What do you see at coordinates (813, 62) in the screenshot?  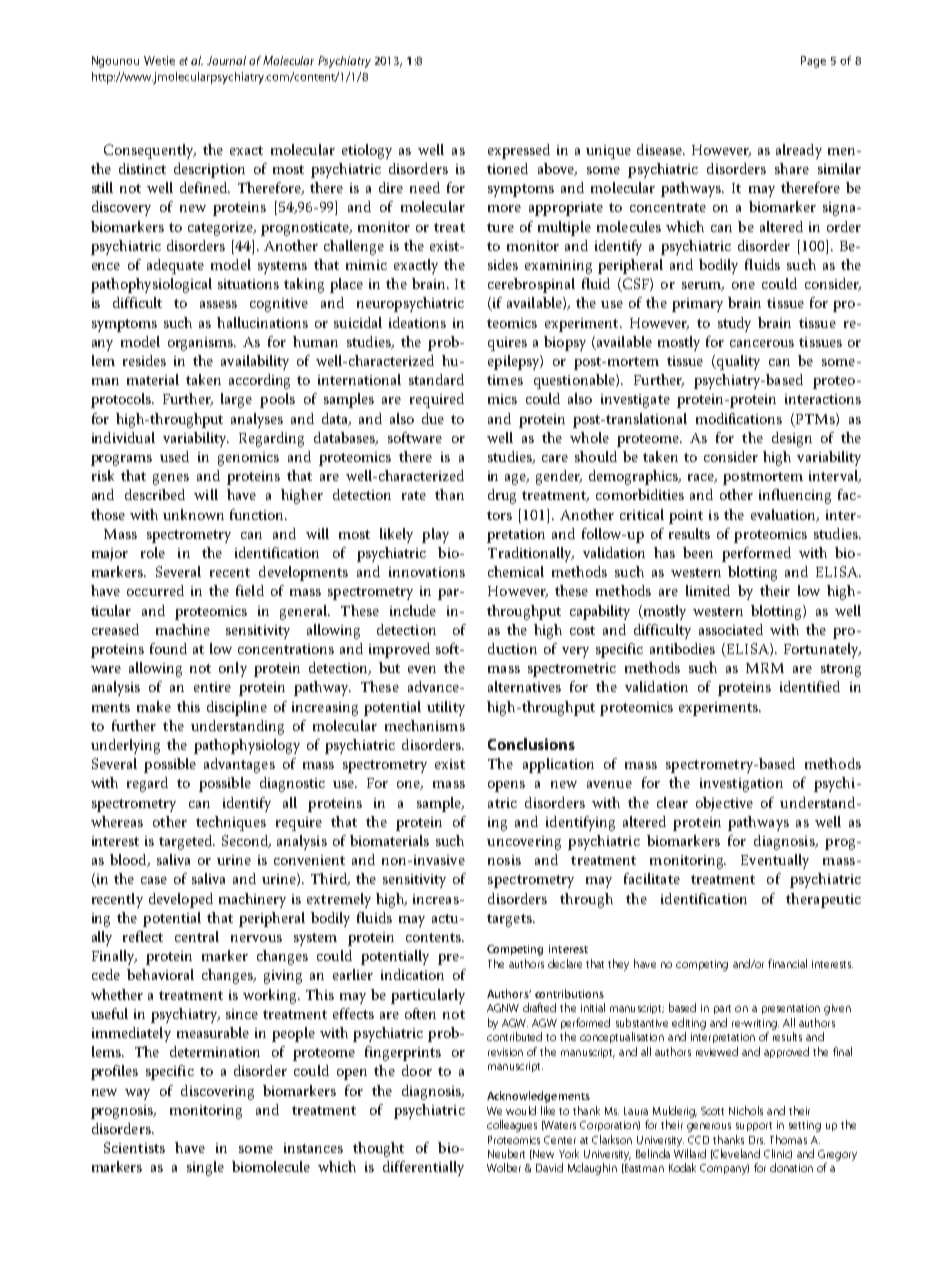 I see `Page` at bounding box center [813, 62].
